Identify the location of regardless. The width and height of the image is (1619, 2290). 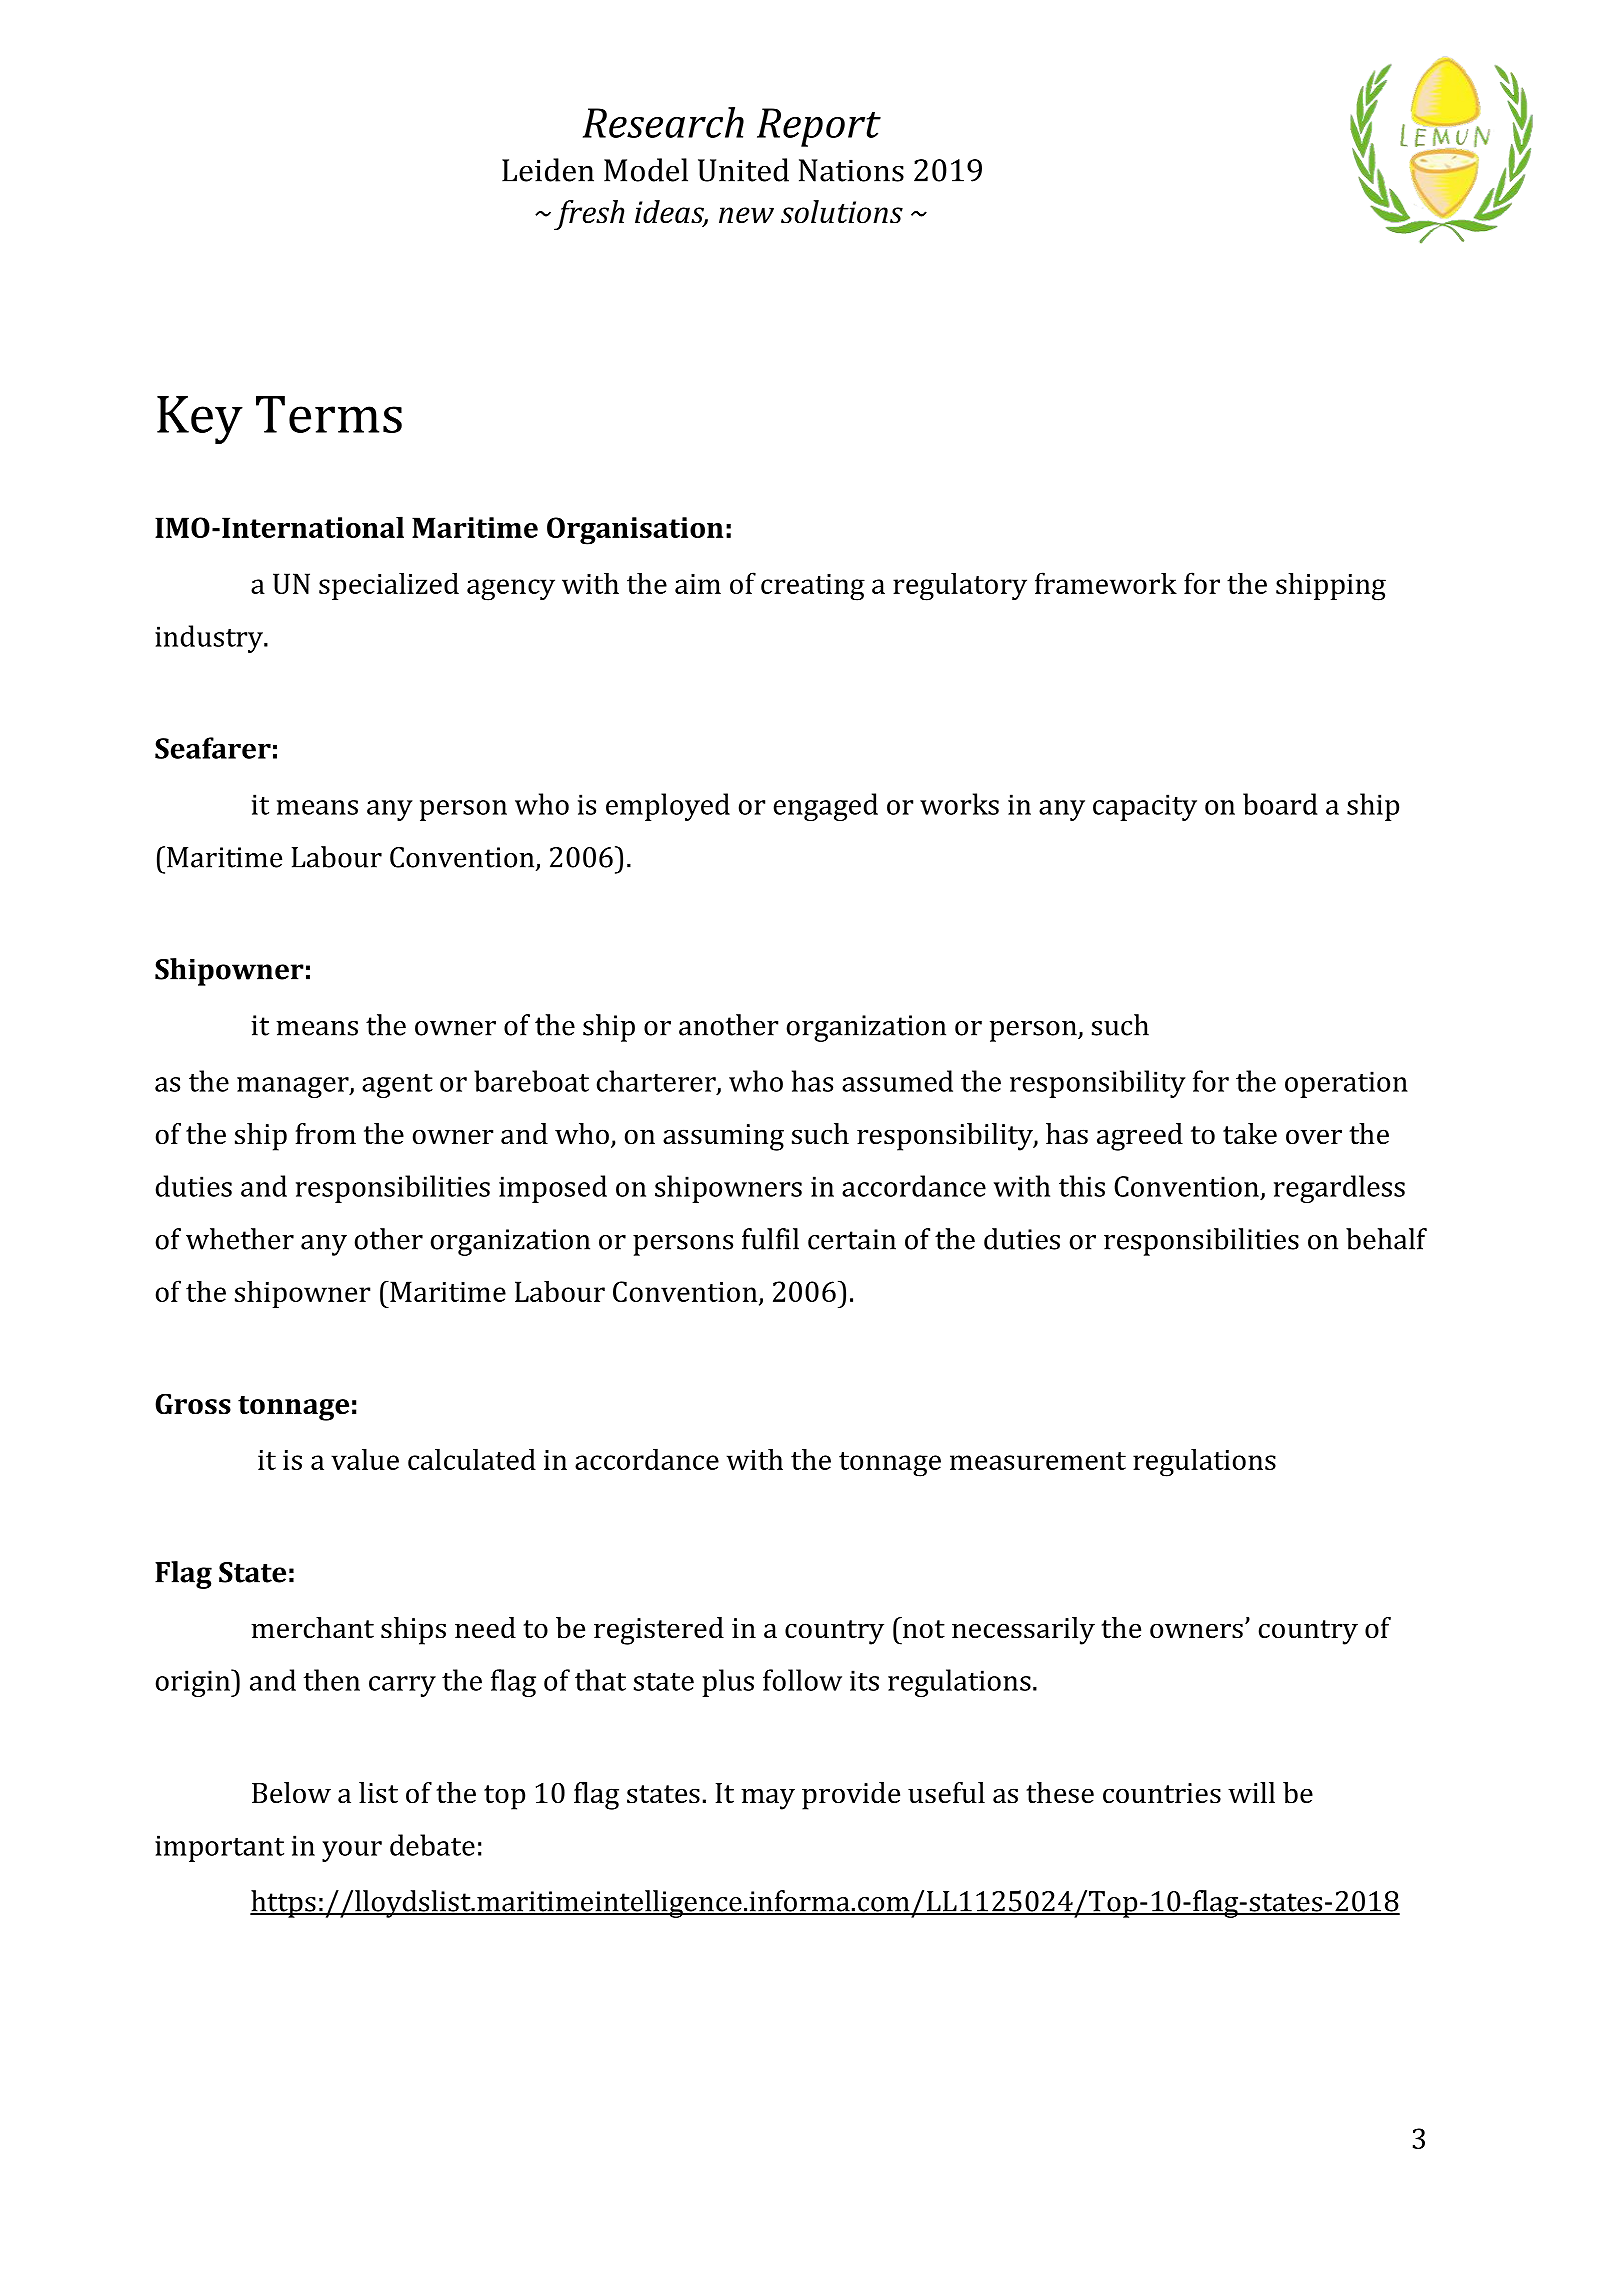
(1339, 1189).
